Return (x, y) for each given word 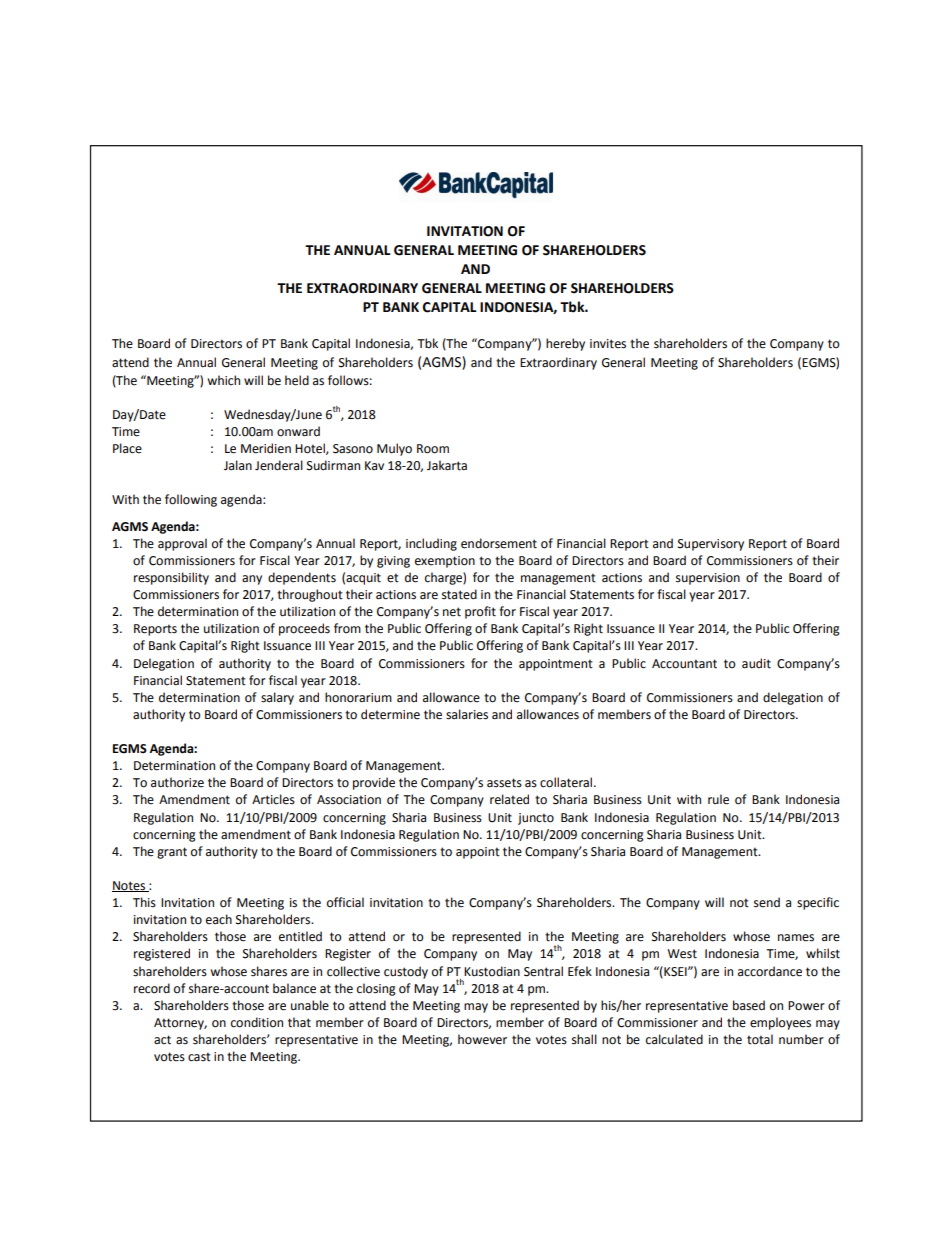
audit (756, 663)
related (509, 799)
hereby (565, 344)
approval (182, 544)
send (767, 902)
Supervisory (711, 545)
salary (277, 698)
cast (199, 1057)
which (223, 380)
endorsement (499, 543)
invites (608, 344)
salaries (467, 714)
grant (172, 853)
